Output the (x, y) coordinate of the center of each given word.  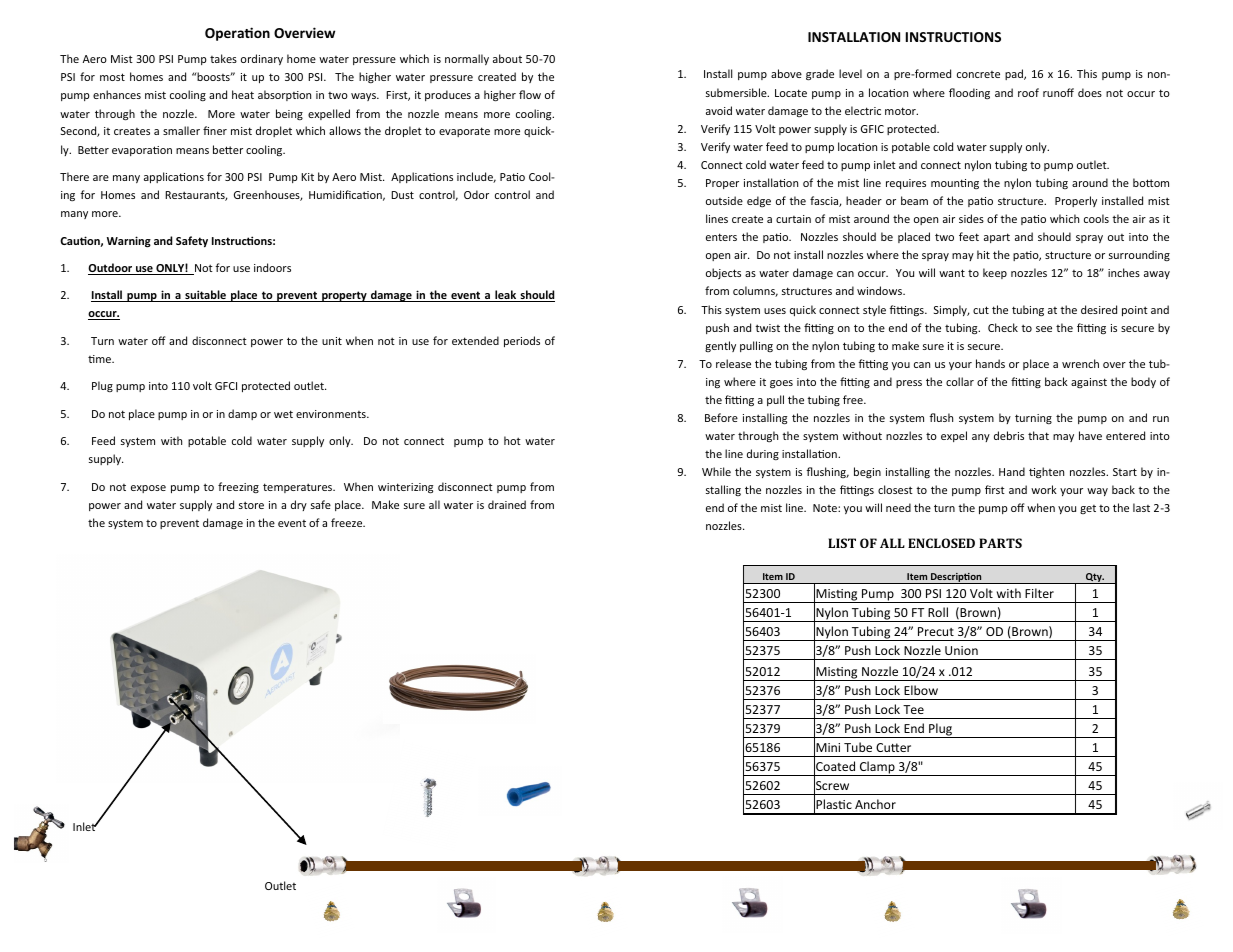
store (251, 505)
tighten (1046, 473)
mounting (955, 184)
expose (148, 489)
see (1044, 329)
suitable (205, 296)
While (716, 471)
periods (522, 341)
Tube (858, 747)
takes (223, 58)
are (101, 178)
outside (724, 200)
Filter (1039, 593)
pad (1015, 74)
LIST (842, 543)
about (507, 58)
